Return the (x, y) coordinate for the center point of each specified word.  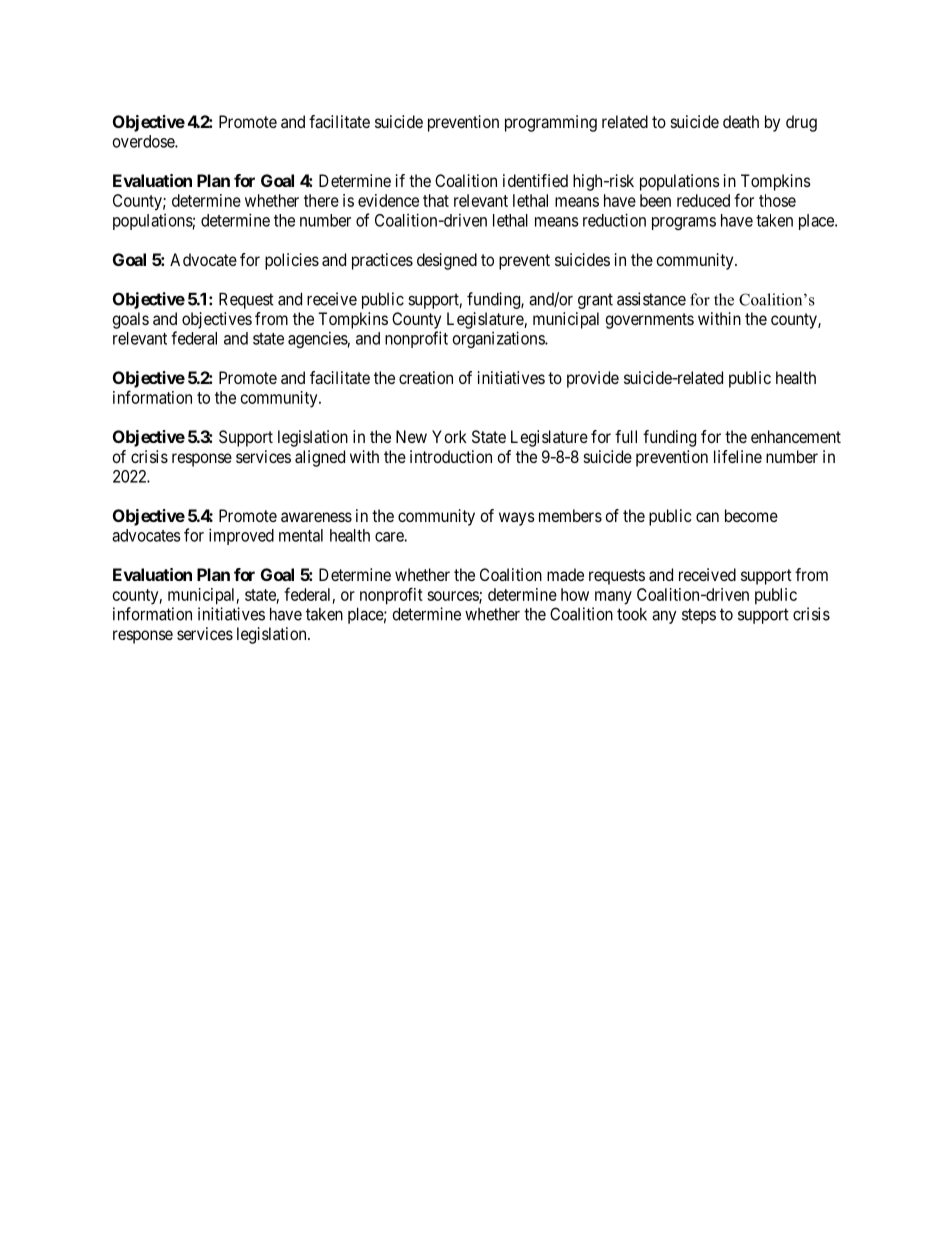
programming (551, 123)
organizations (499, 339)
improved (241, 536)
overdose (144, 141)
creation (426, 377)
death (741, 121)
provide (593, 379)
